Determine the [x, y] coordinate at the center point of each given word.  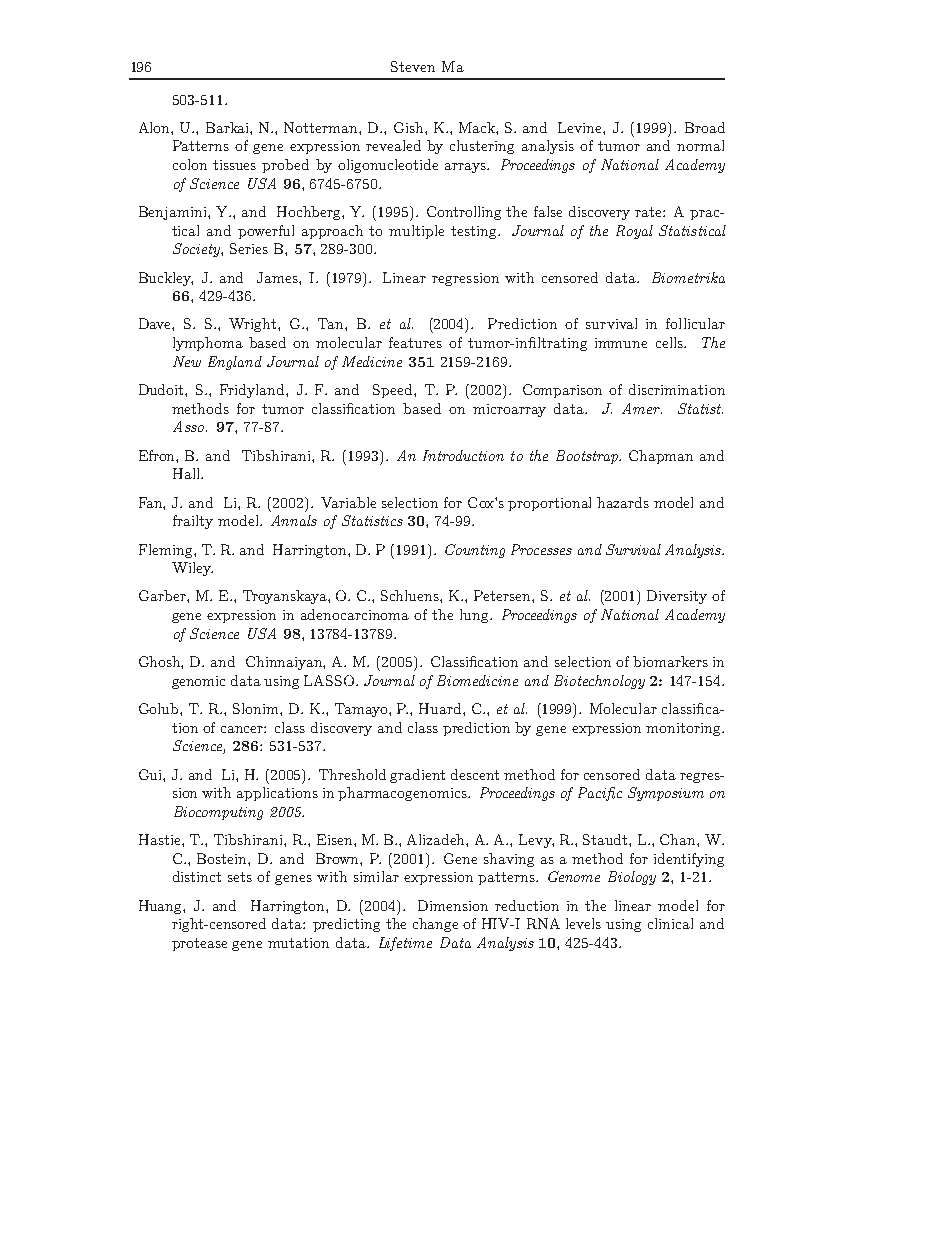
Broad [705, 127]
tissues [234, 165]
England [235, 363]
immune [621, 343]
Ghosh [161, 662]
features [415, 342]
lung [475, 616]
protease [199, 944]
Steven [413, 66]
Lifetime [405, 944]
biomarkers [670, 661]
